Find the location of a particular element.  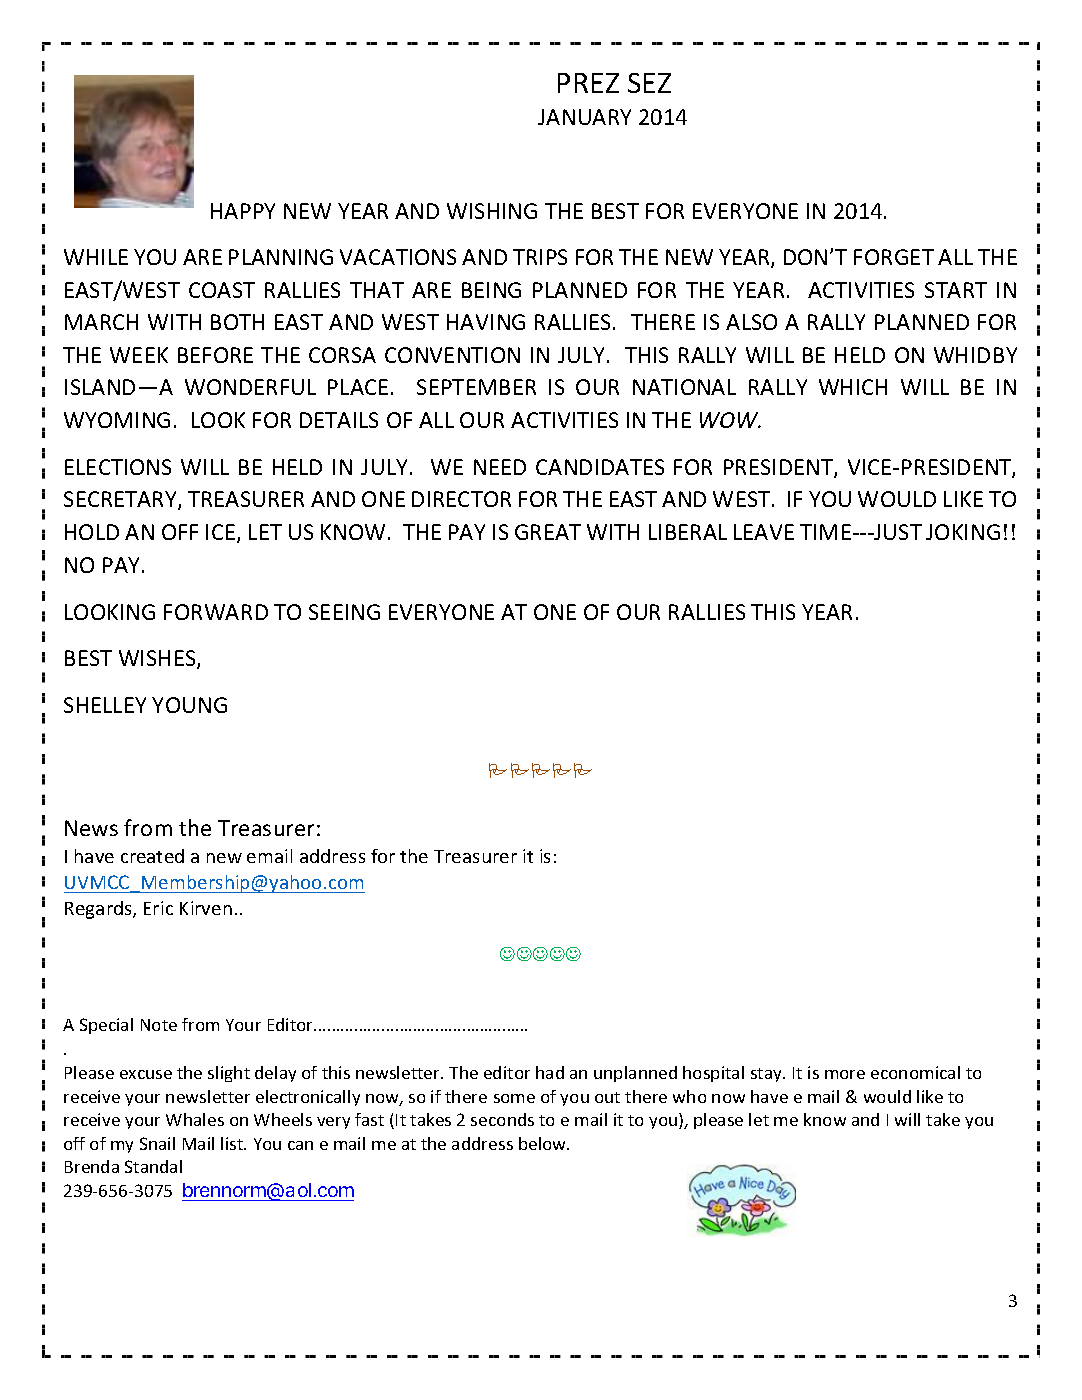

JANUARY is located at coordinates (584, 117).
